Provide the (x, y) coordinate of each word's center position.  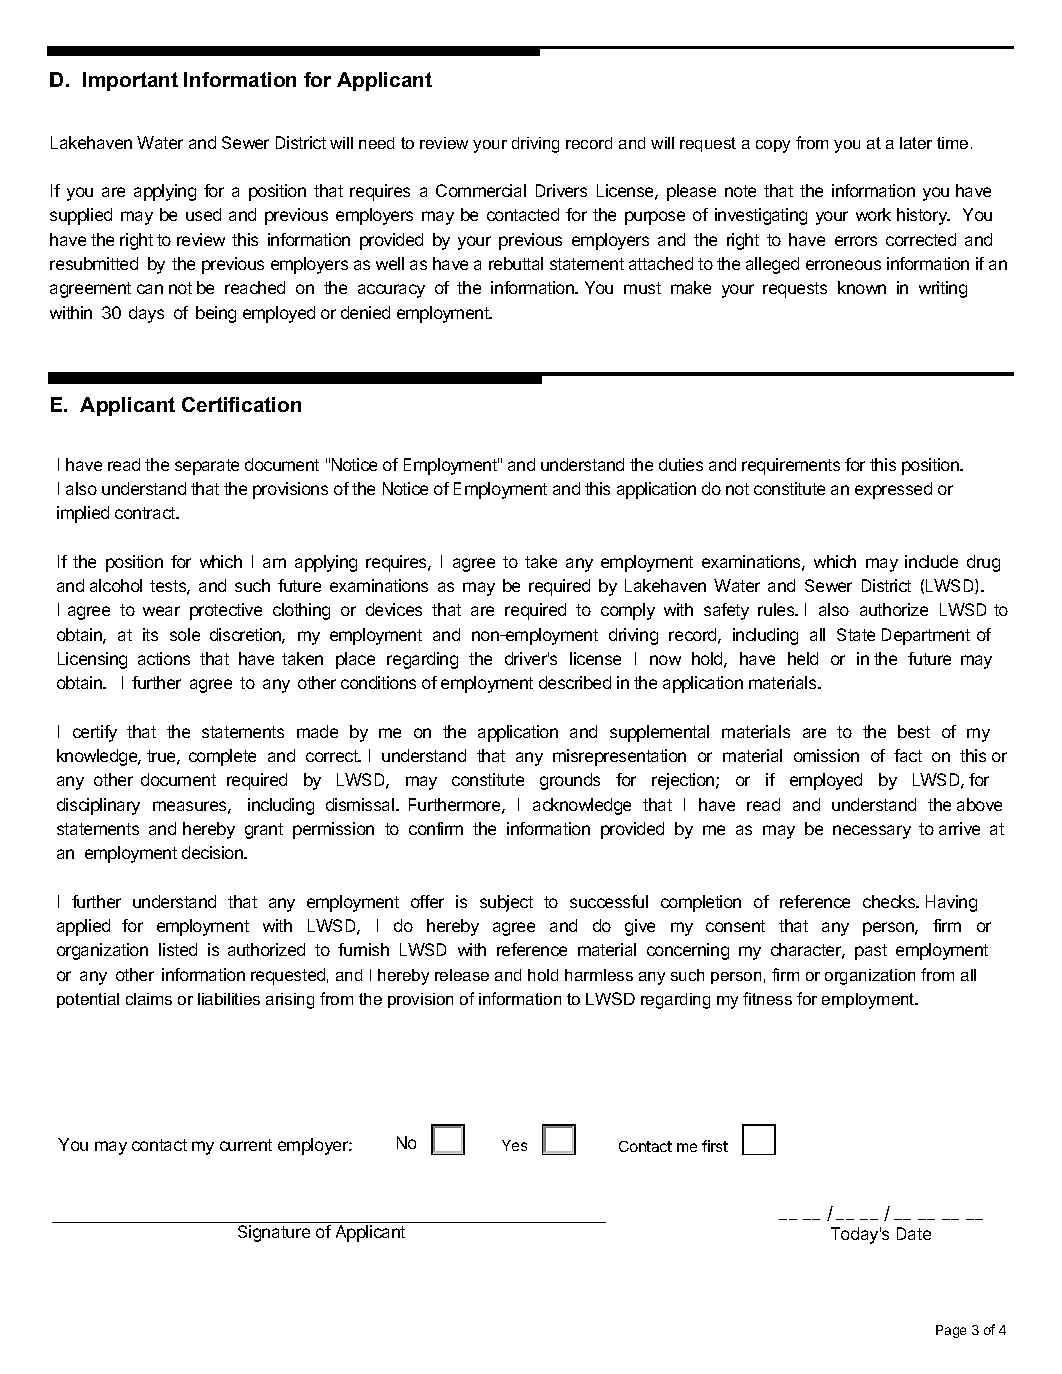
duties (681, 464)
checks (890, 901)
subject (506, 903)
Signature (274, 1233)
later (916, 143)
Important (130, 81)
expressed (893, 490)
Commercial (481, 190)
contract (146, 513)
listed (178, 949)
